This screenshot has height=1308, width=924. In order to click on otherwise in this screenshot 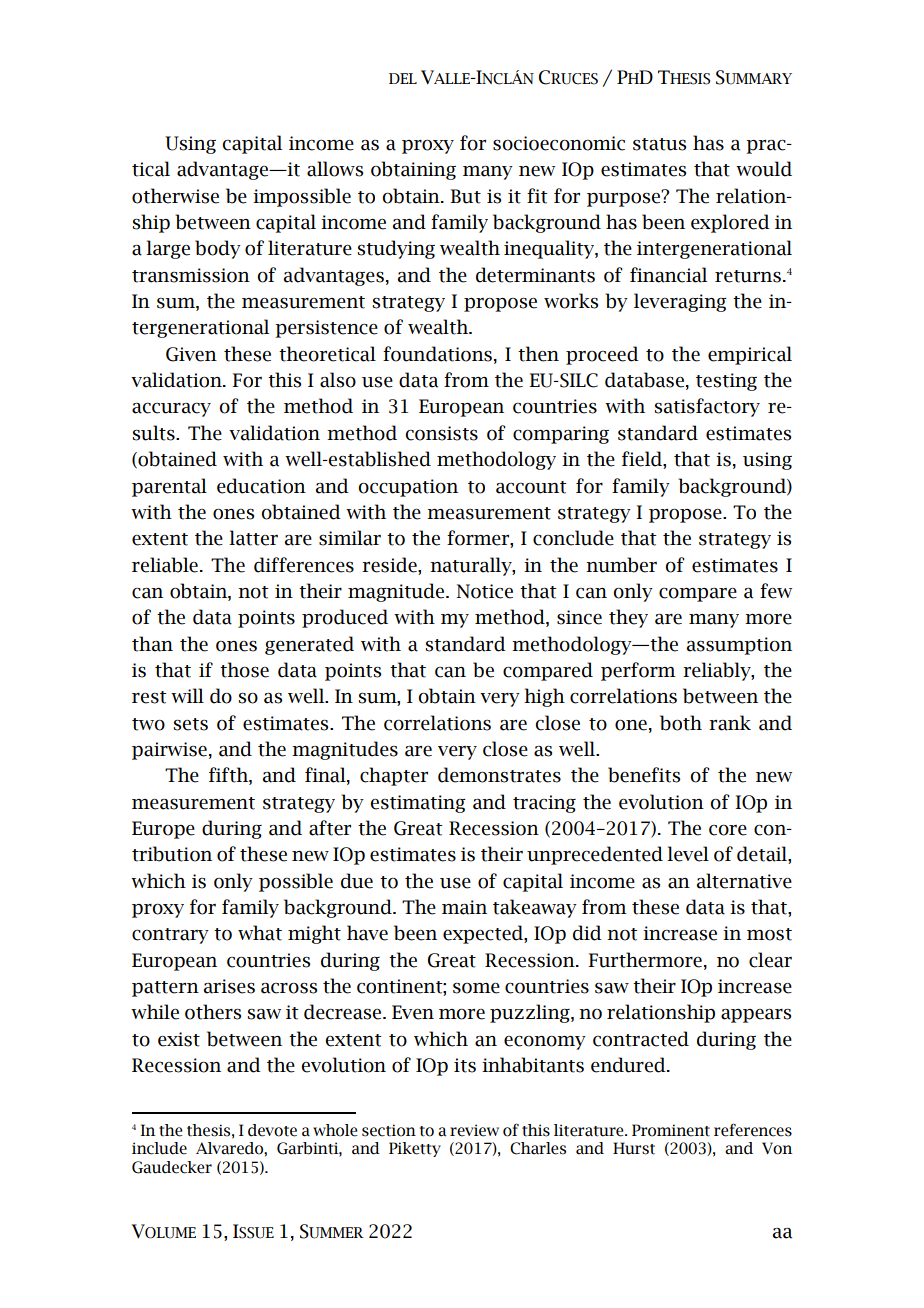, I will do `click(175, 196)`.
